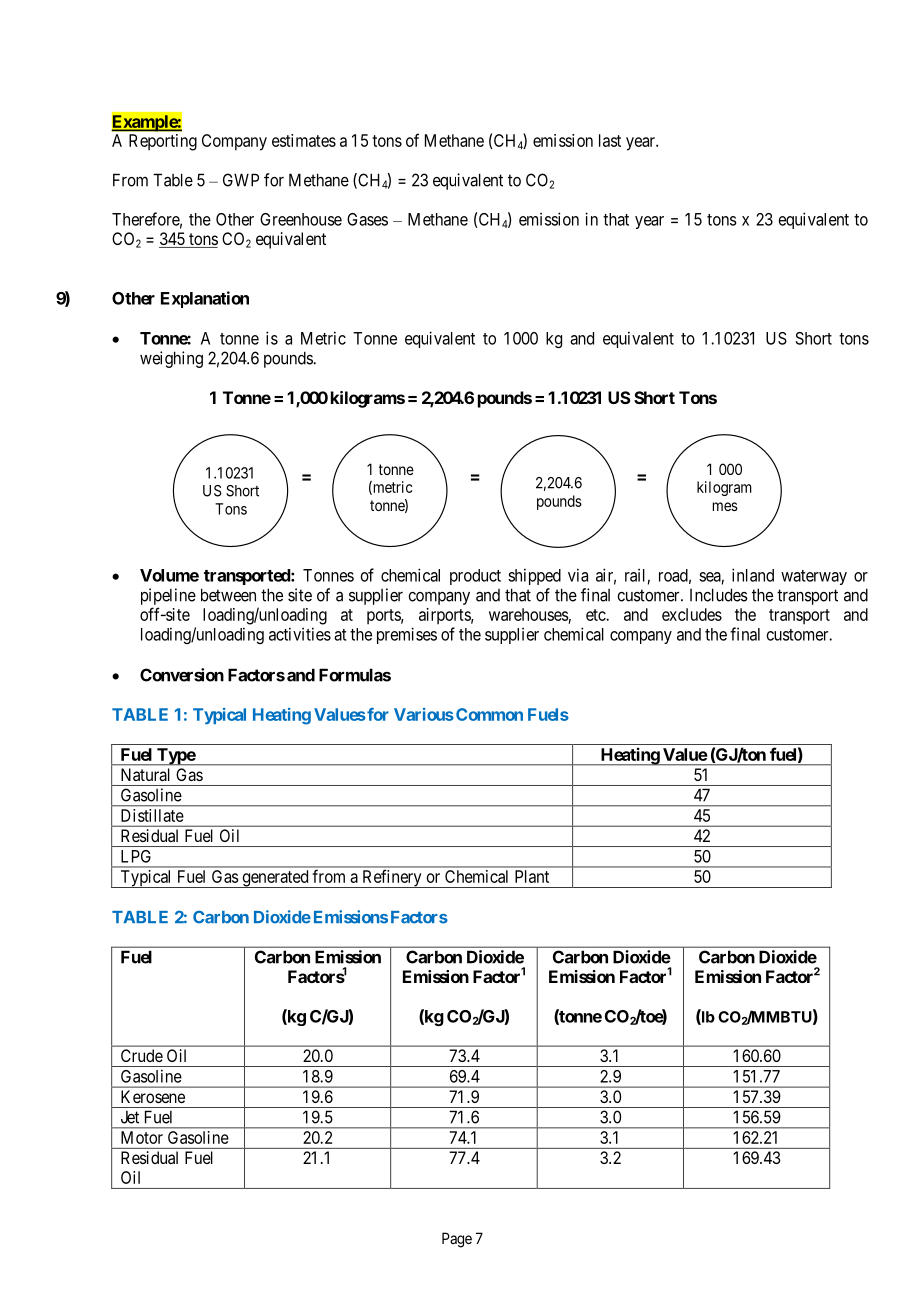  What do you see at coordinates (610, 140) in the document?
I see `last` at bounding box center [610, 140].
